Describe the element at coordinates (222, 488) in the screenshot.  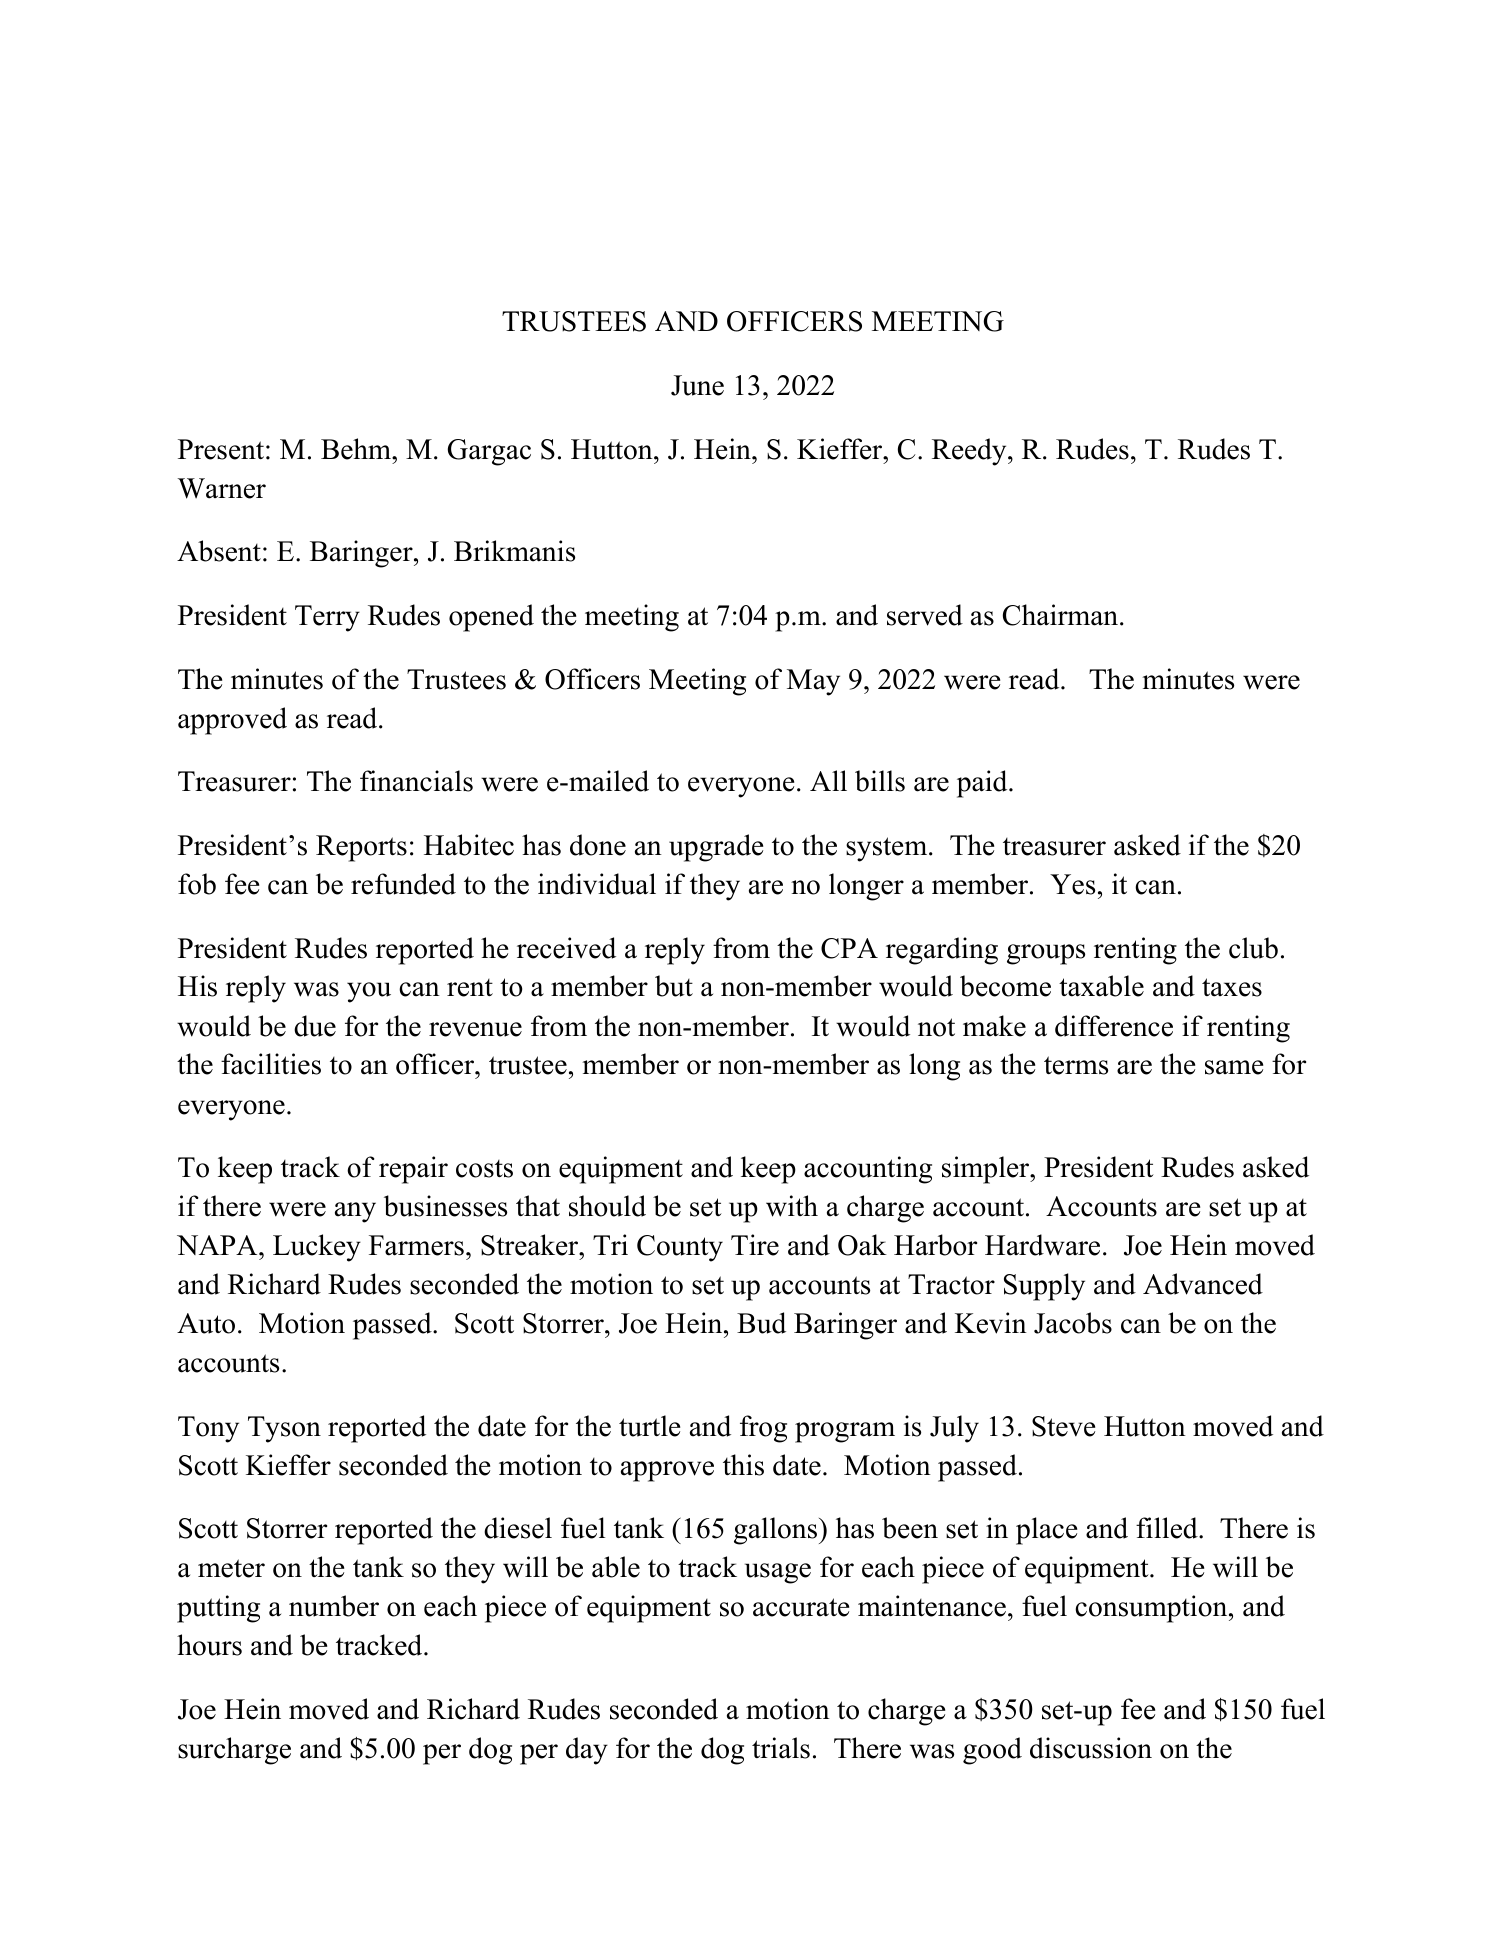
I see `Warner` at that location.
